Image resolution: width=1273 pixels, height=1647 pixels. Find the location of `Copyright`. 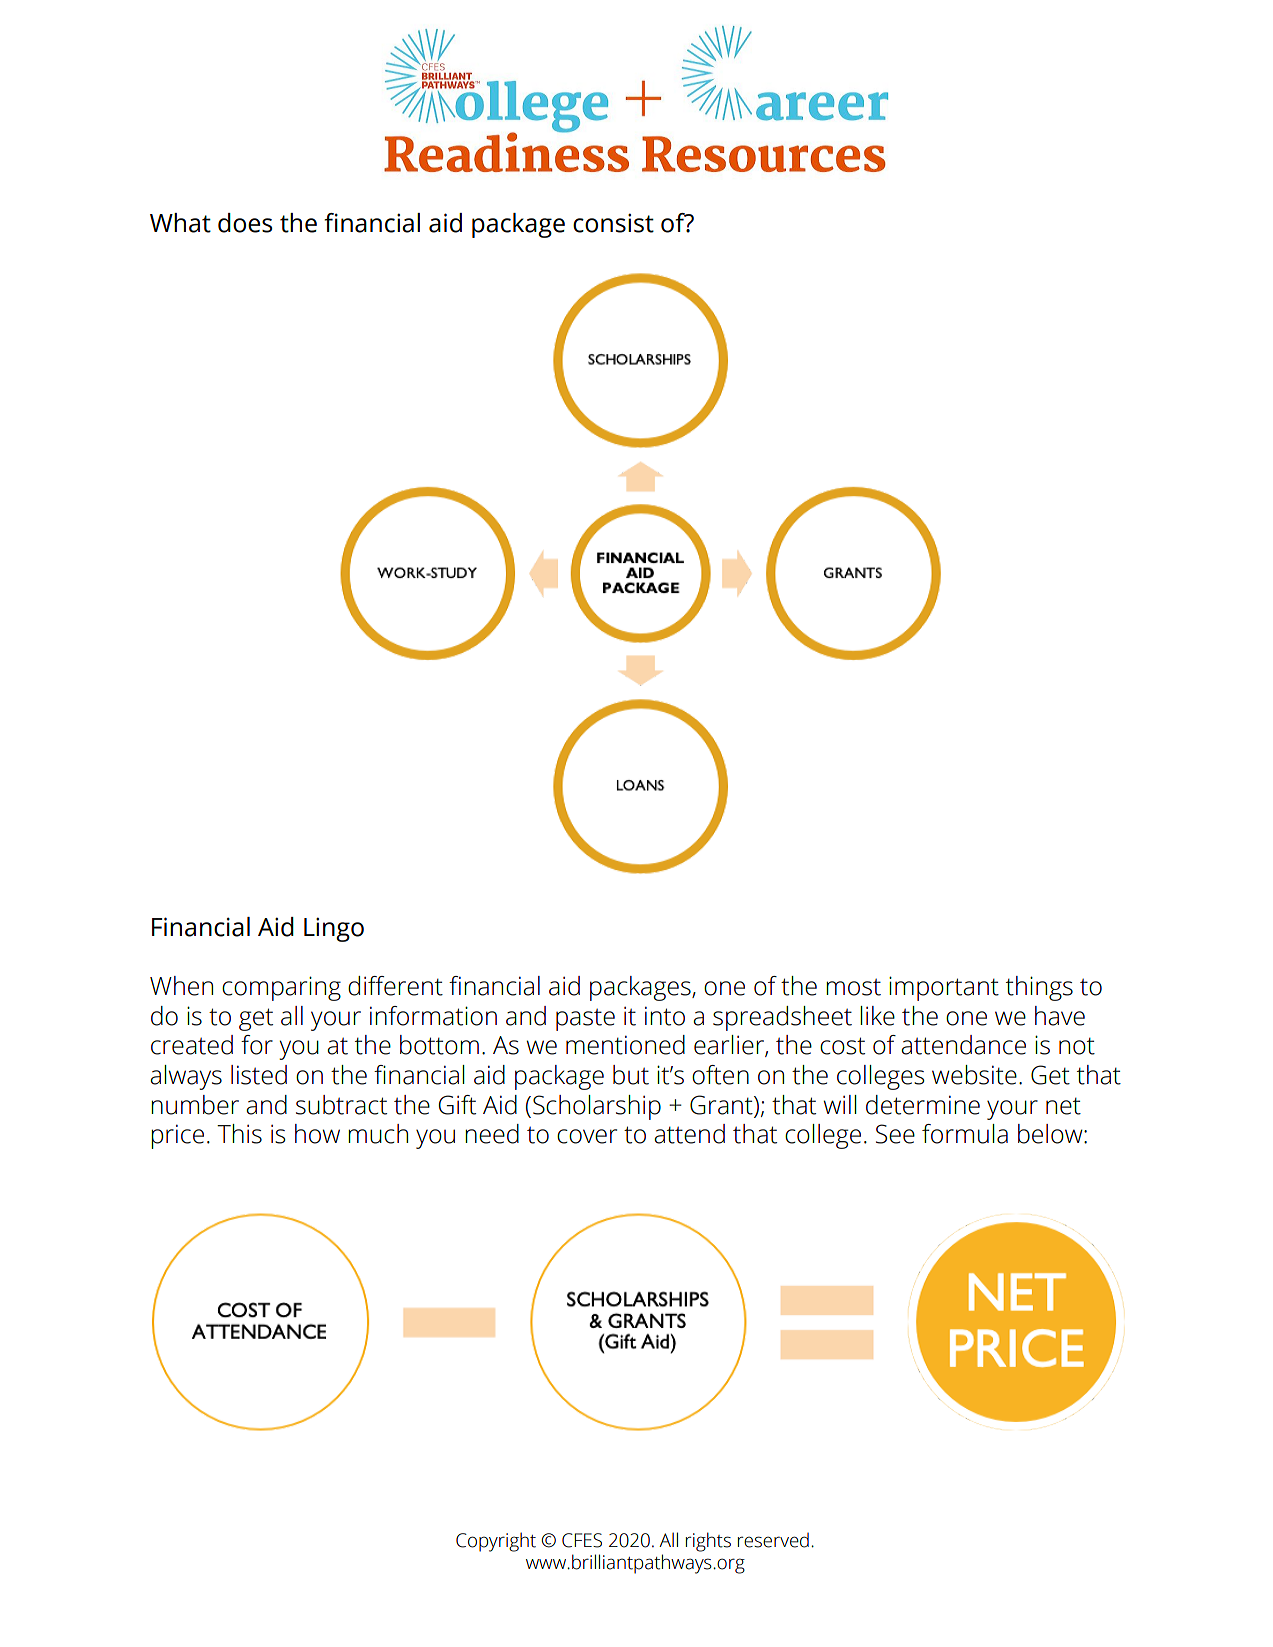

Copyright is located at coordinates (496, 1542).
